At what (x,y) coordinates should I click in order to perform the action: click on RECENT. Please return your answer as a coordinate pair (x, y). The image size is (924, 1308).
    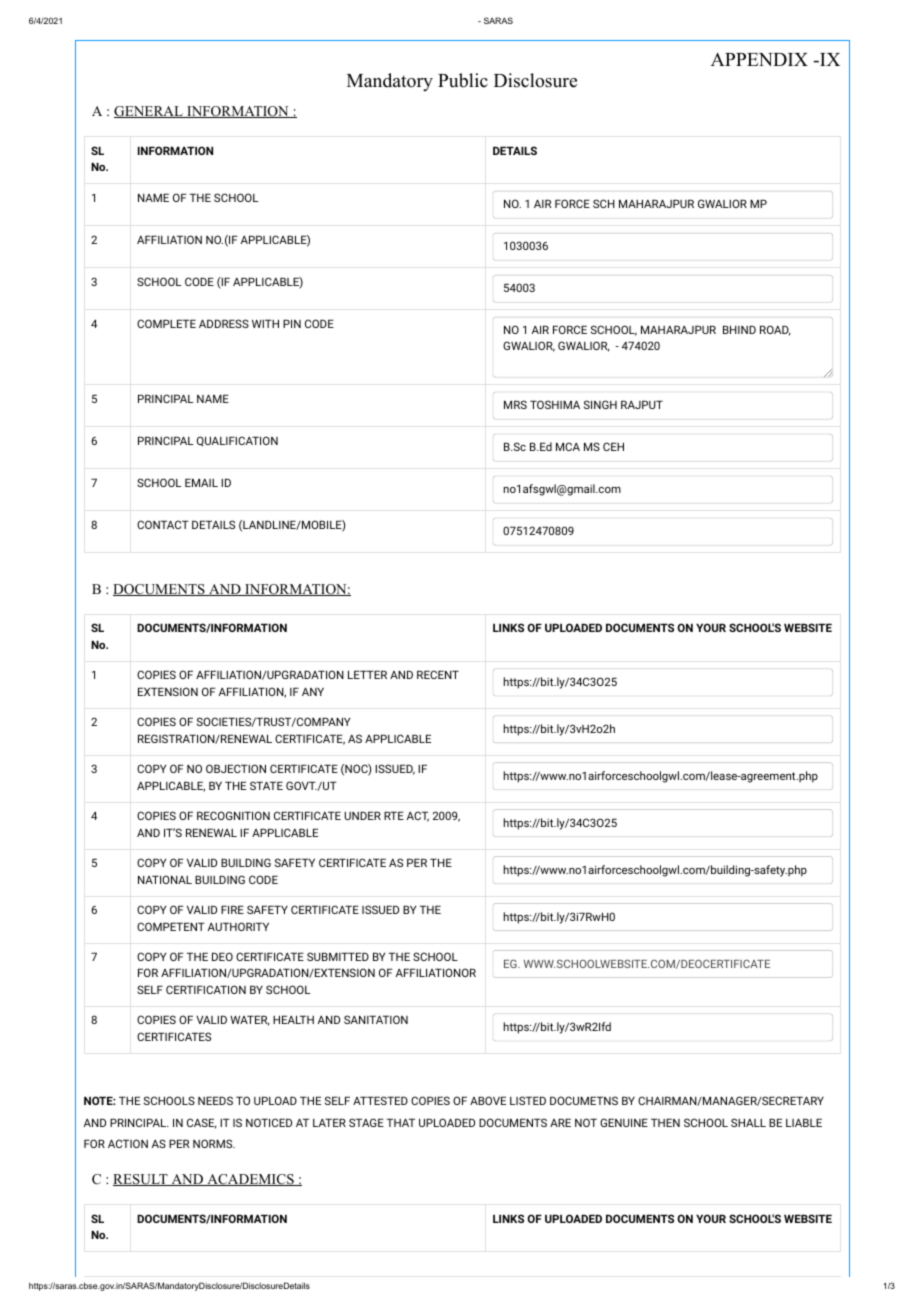
    Looking at the image, I should click on (438, 674).
